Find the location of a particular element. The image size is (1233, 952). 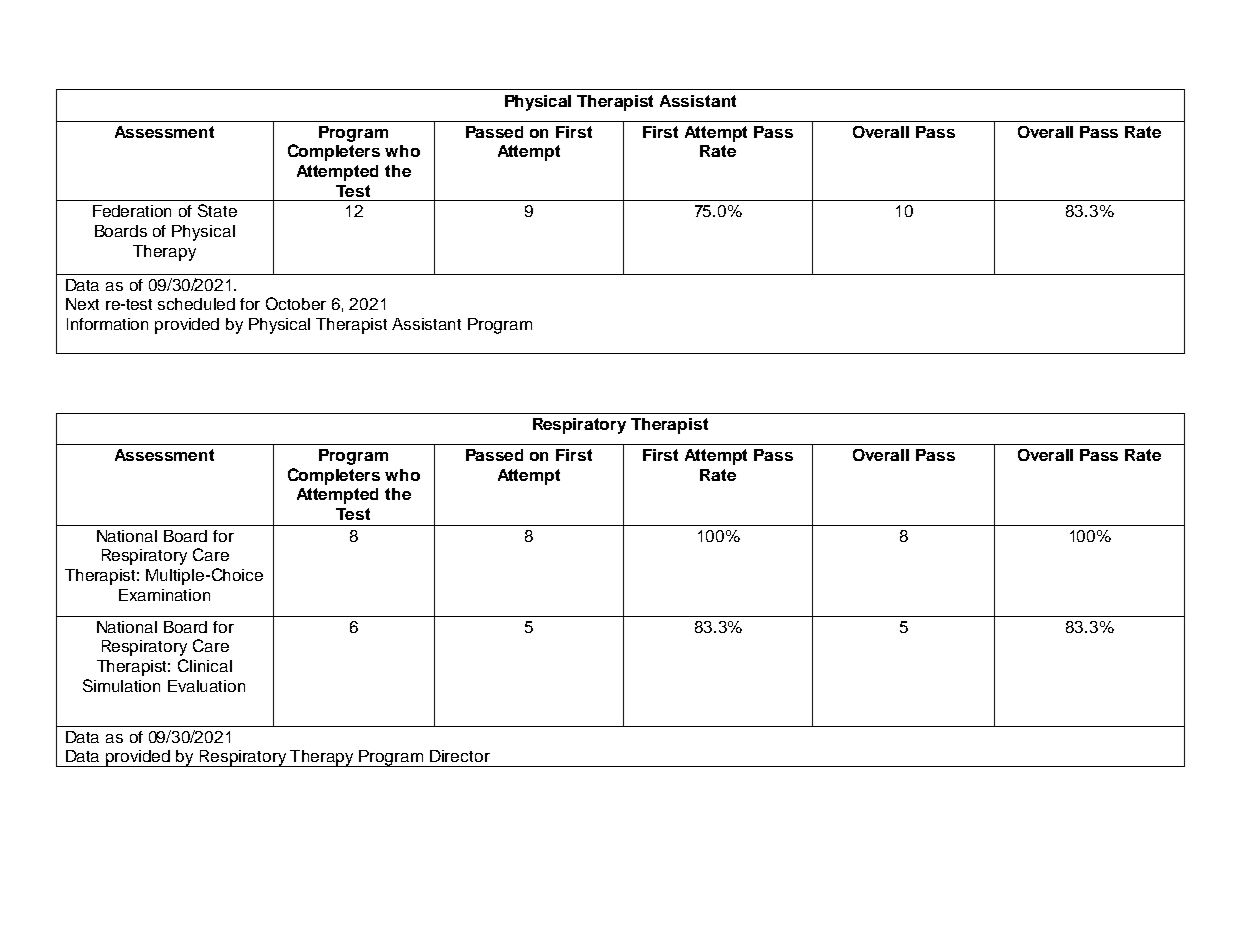

Director is located at coordinates (460, 756).
